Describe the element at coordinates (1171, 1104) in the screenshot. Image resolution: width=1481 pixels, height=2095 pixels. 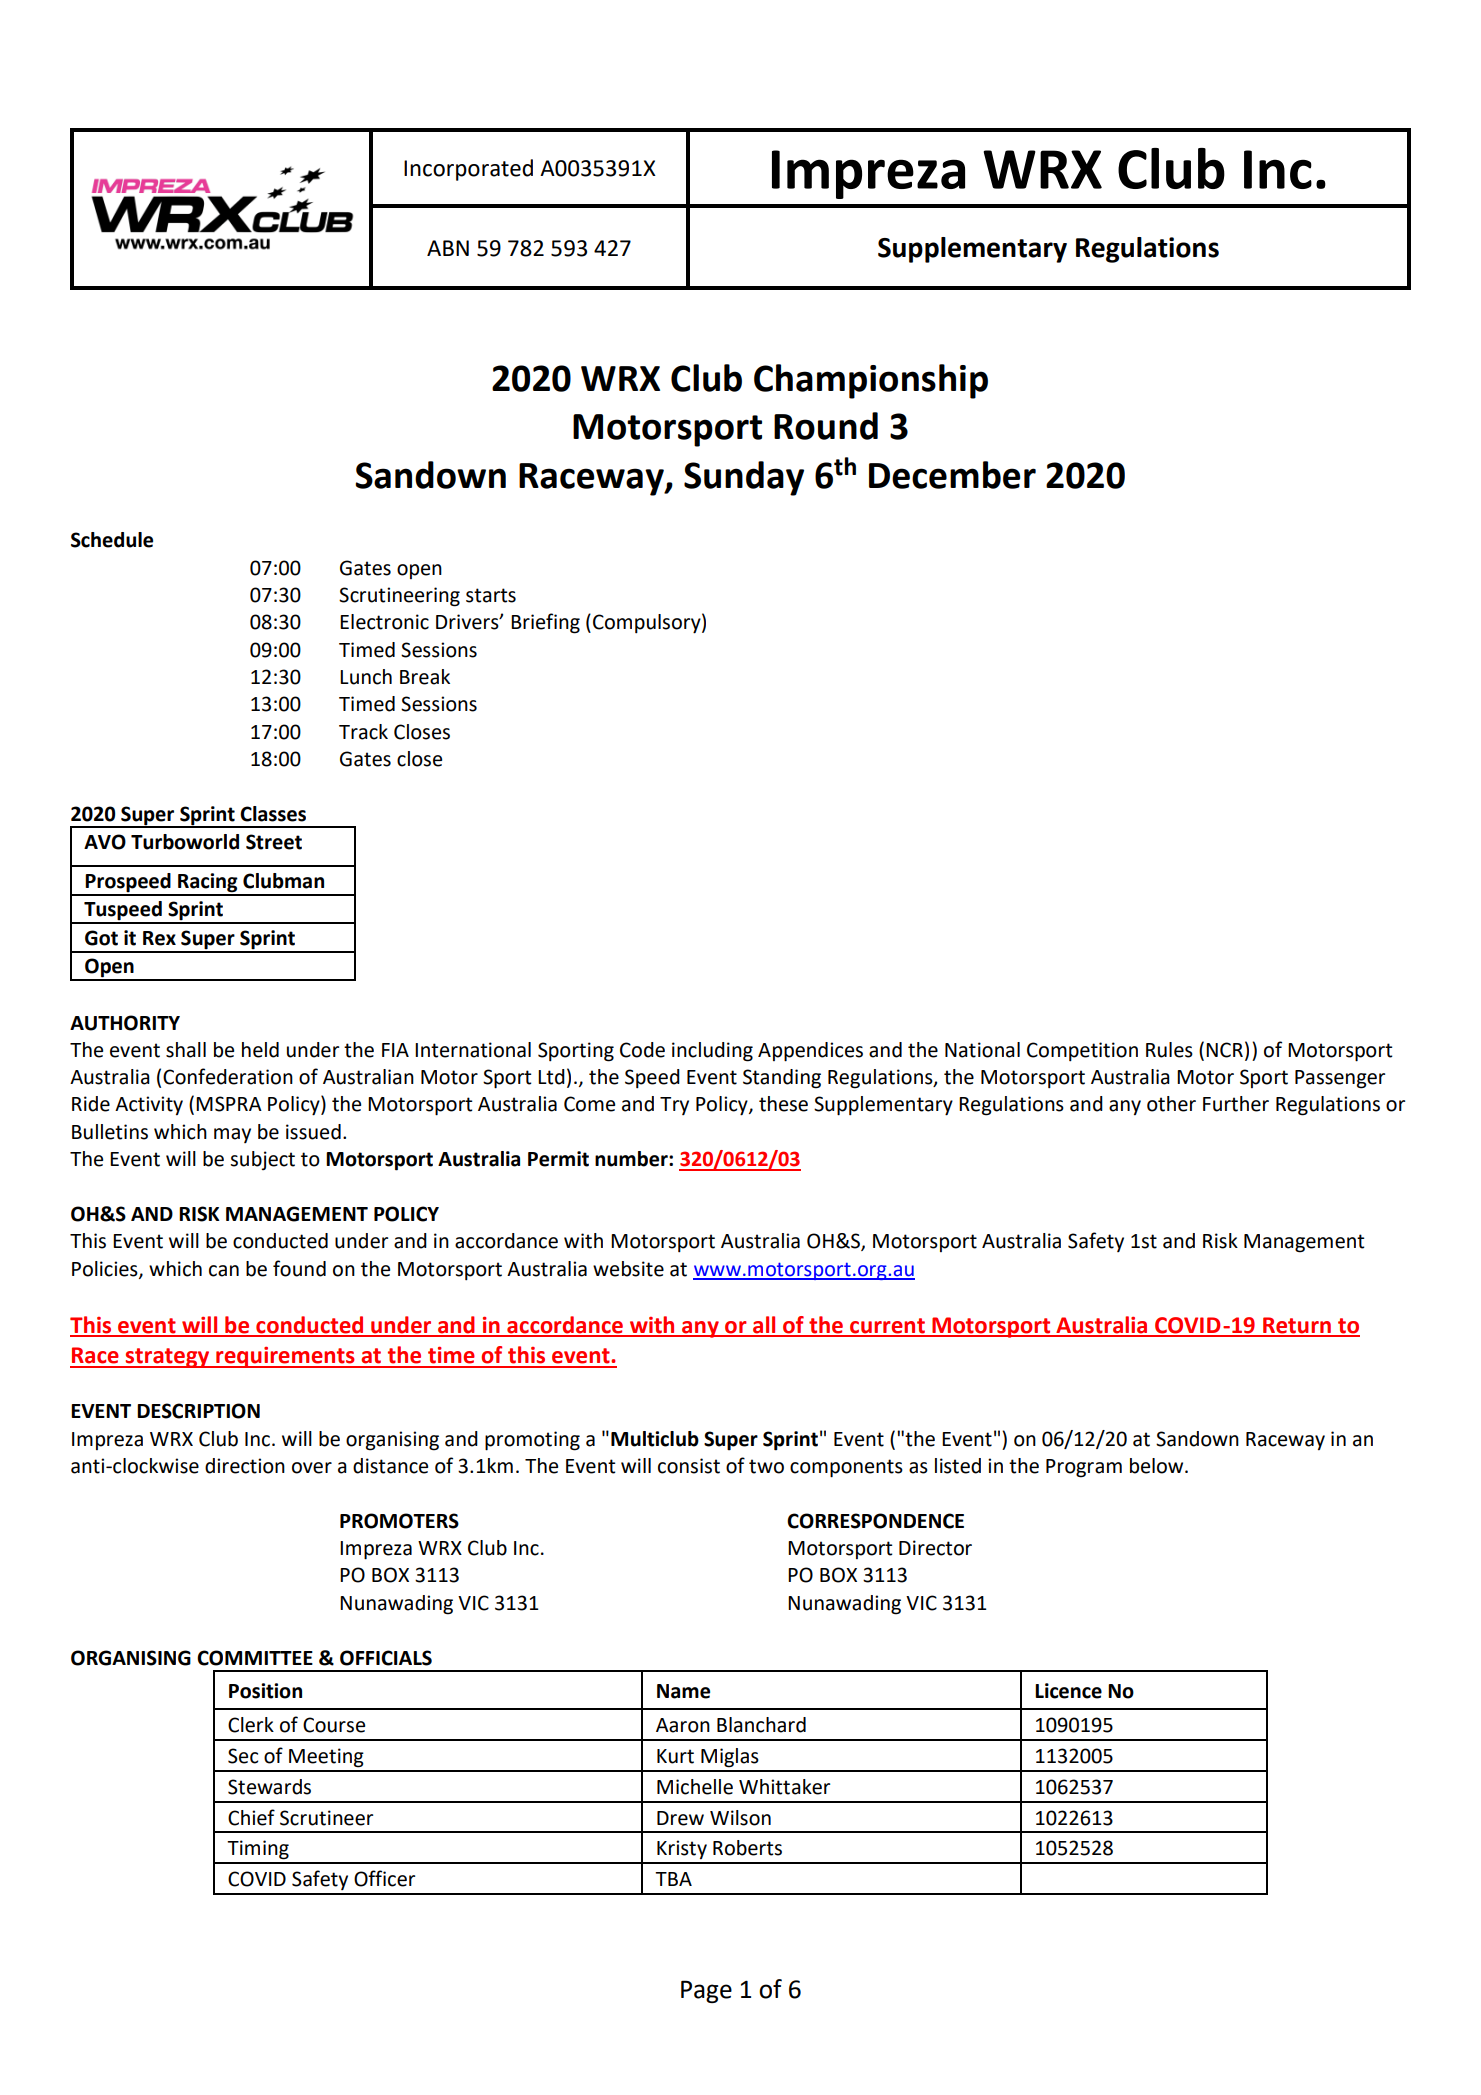
I see `other` at that location.
